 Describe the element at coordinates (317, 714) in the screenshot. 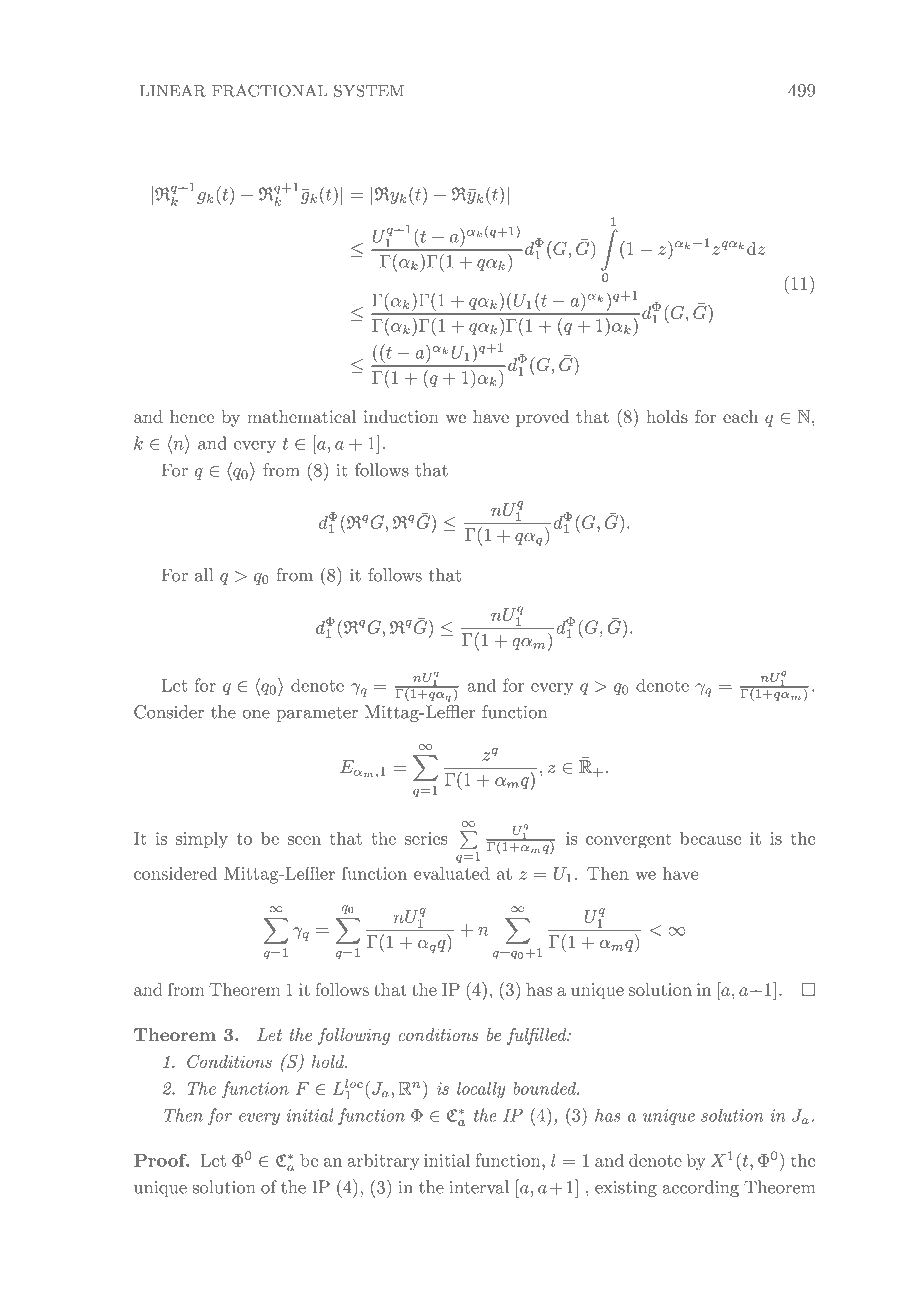

I see `parameter` at that location.
